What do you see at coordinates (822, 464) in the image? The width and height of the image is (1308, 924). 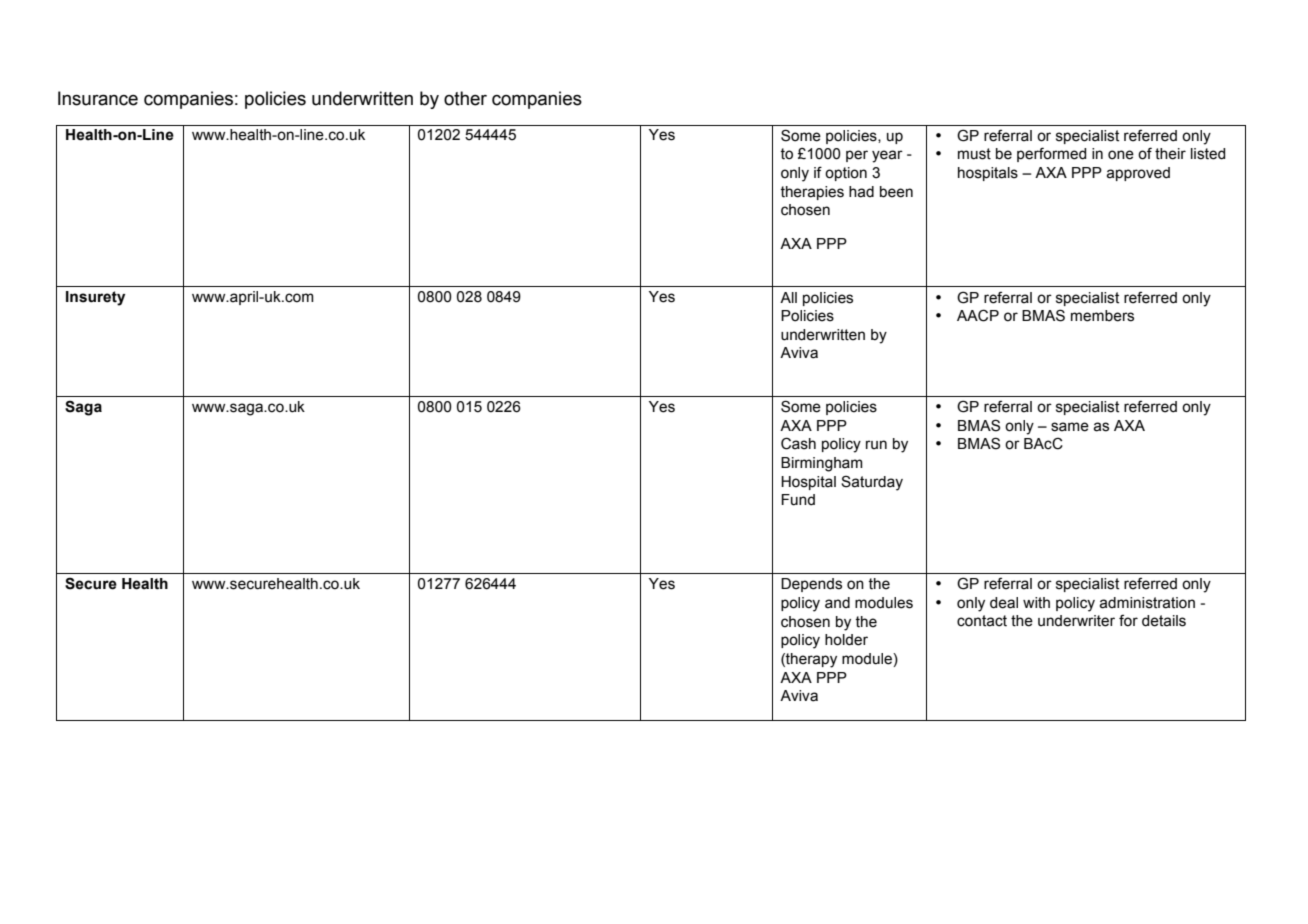 I see `Birmingham` at bounding box center [822, 464].
